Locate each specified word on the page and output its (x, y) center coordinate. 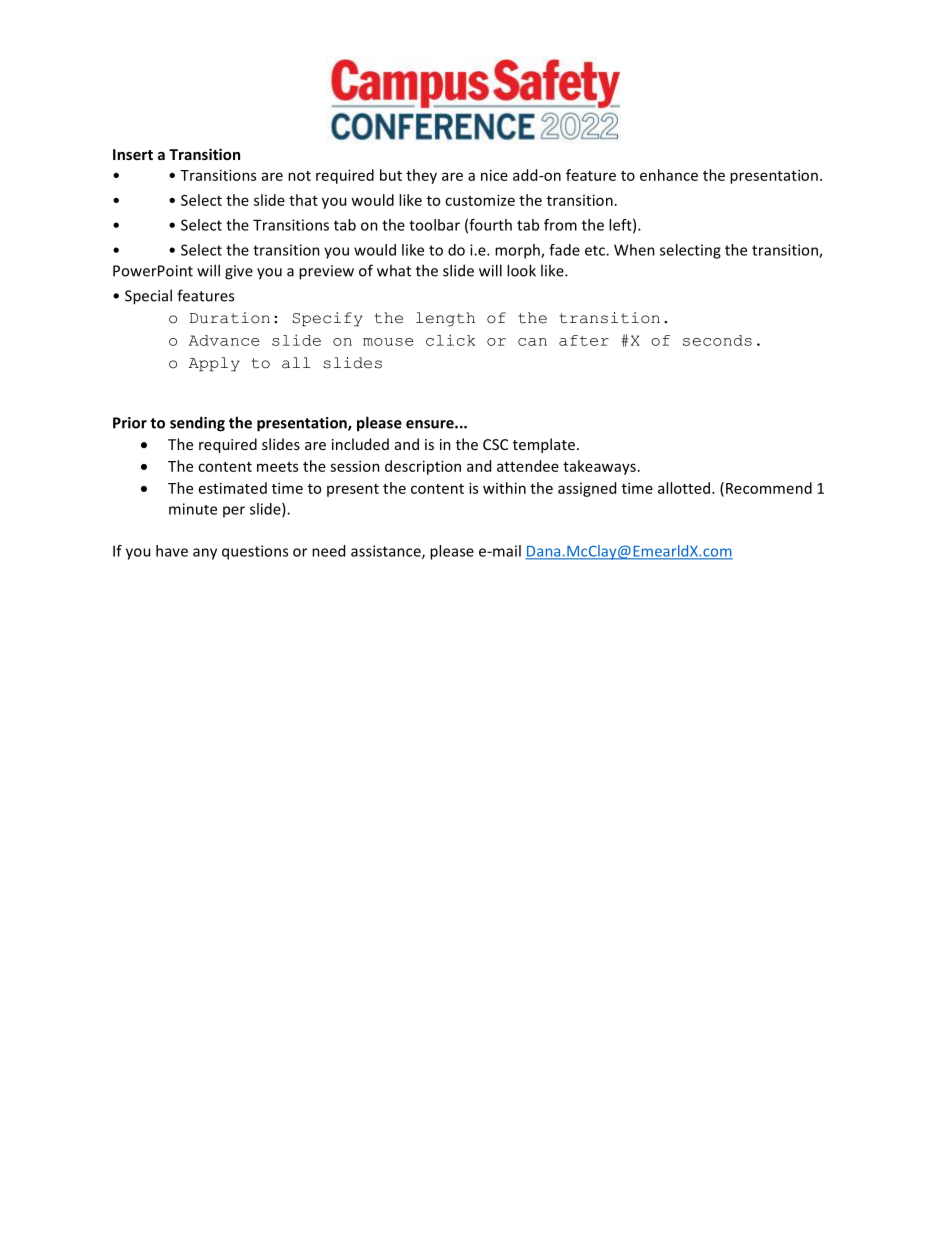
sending (197, 424)
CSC (495, 444)
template (544, 445)
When (634, 250)
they (421, 176)
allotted (684, 488)
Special (148, 297)
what (394, 270)
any (205, 554)
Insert (133, 154)
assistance (387, 552)
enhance (669, 175)
